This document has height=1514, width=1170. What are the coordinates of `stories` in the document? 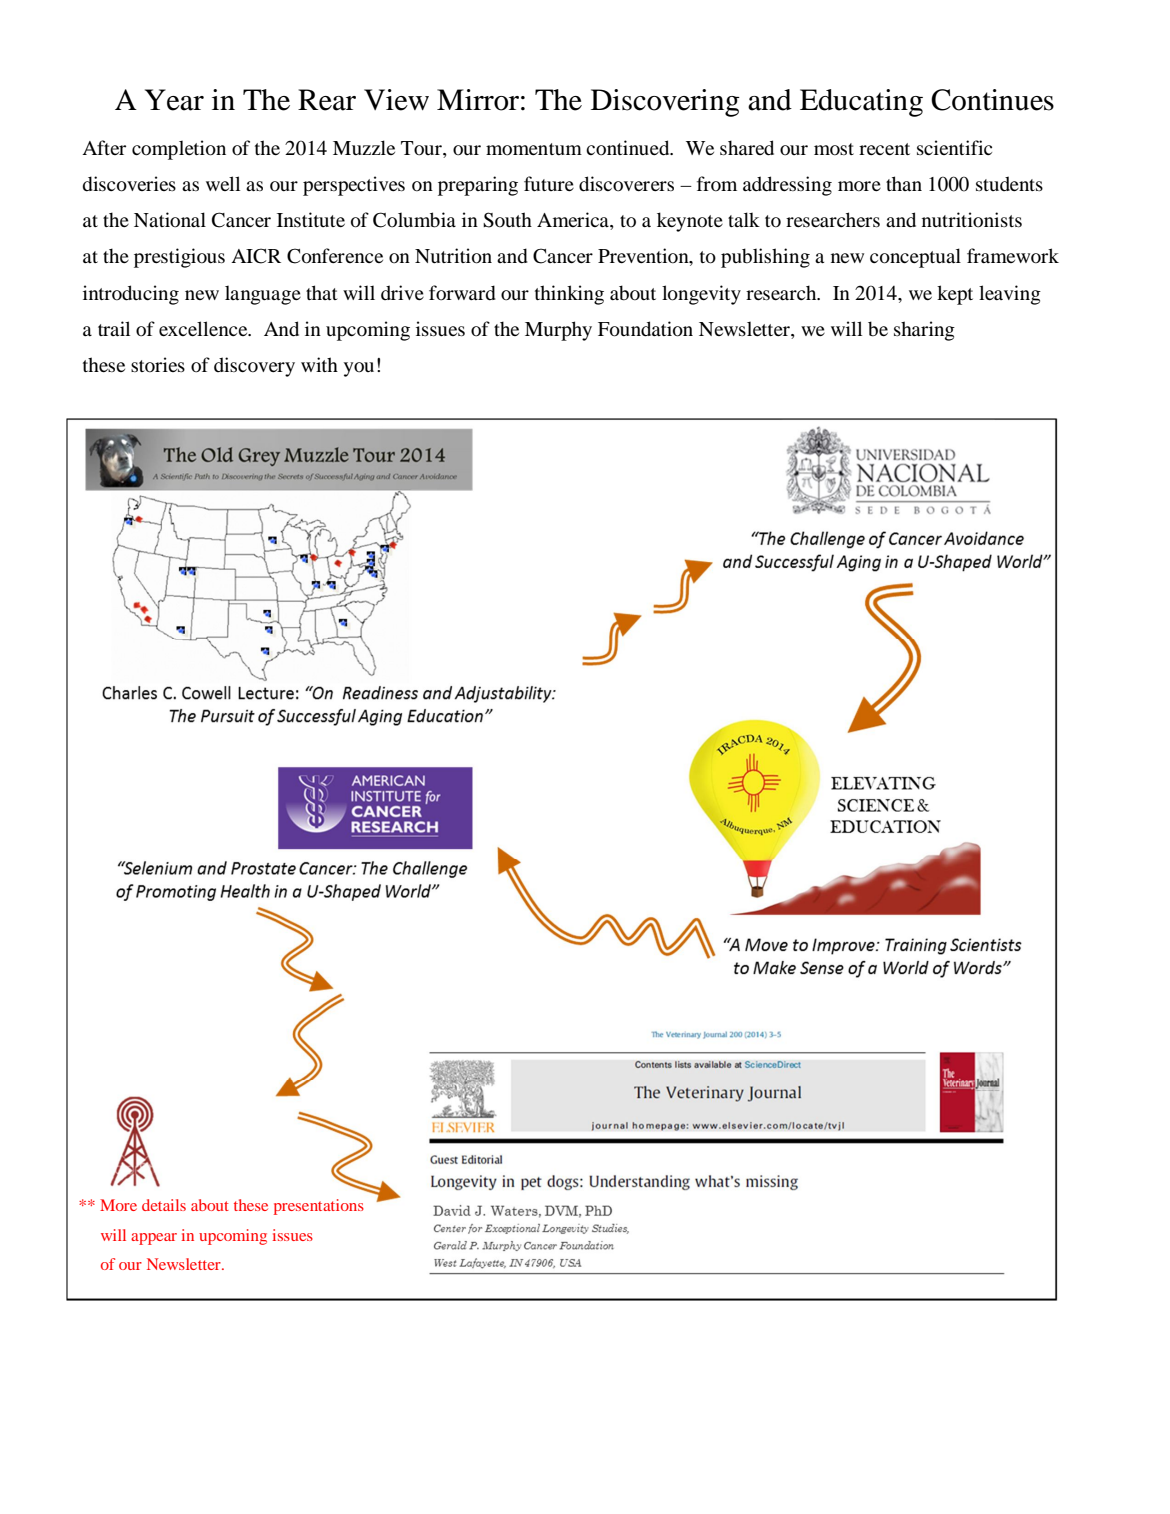 It's located at (158, 365).
